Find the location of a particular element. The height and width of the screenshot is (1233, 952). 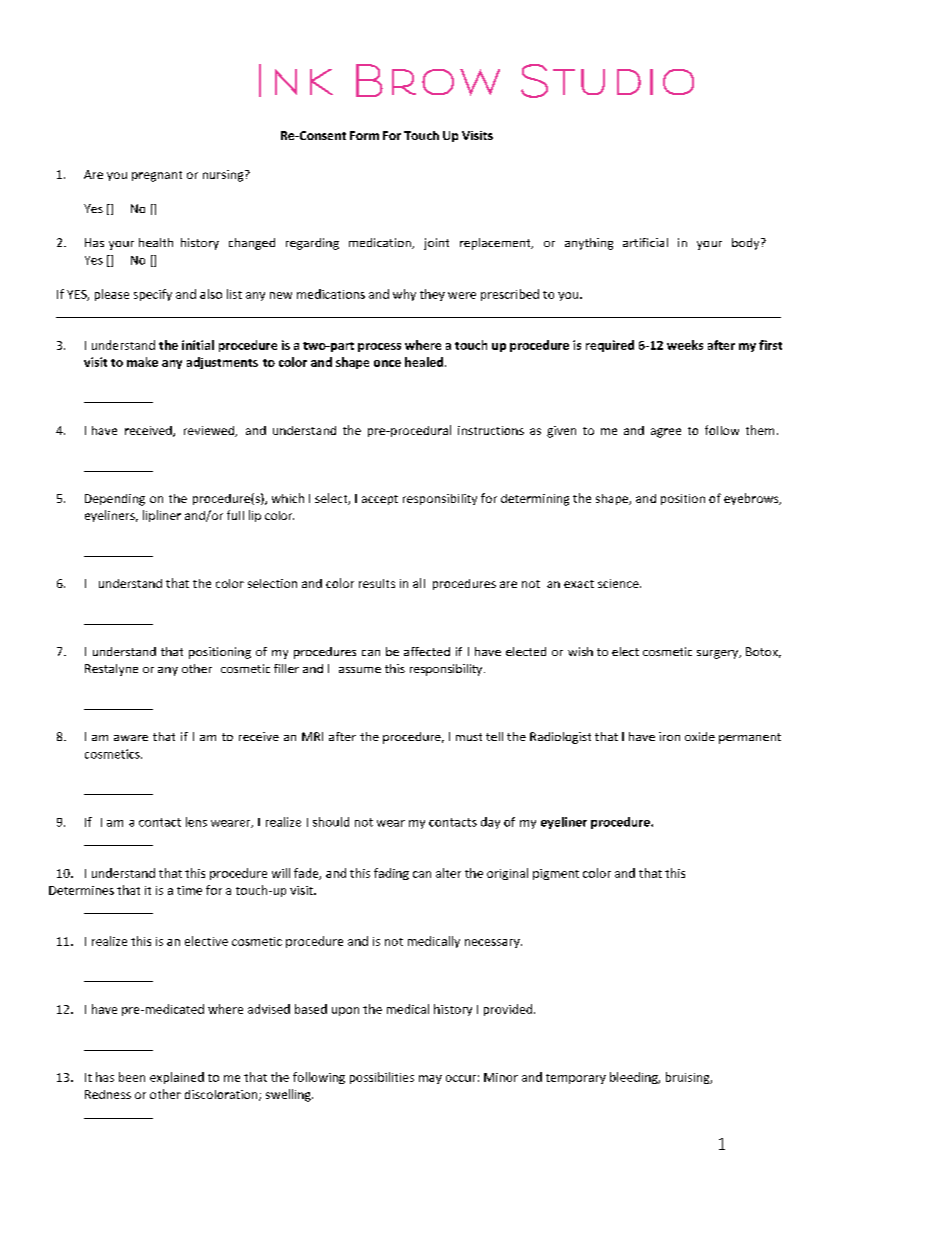

science is located at coordinates (619, 583).
